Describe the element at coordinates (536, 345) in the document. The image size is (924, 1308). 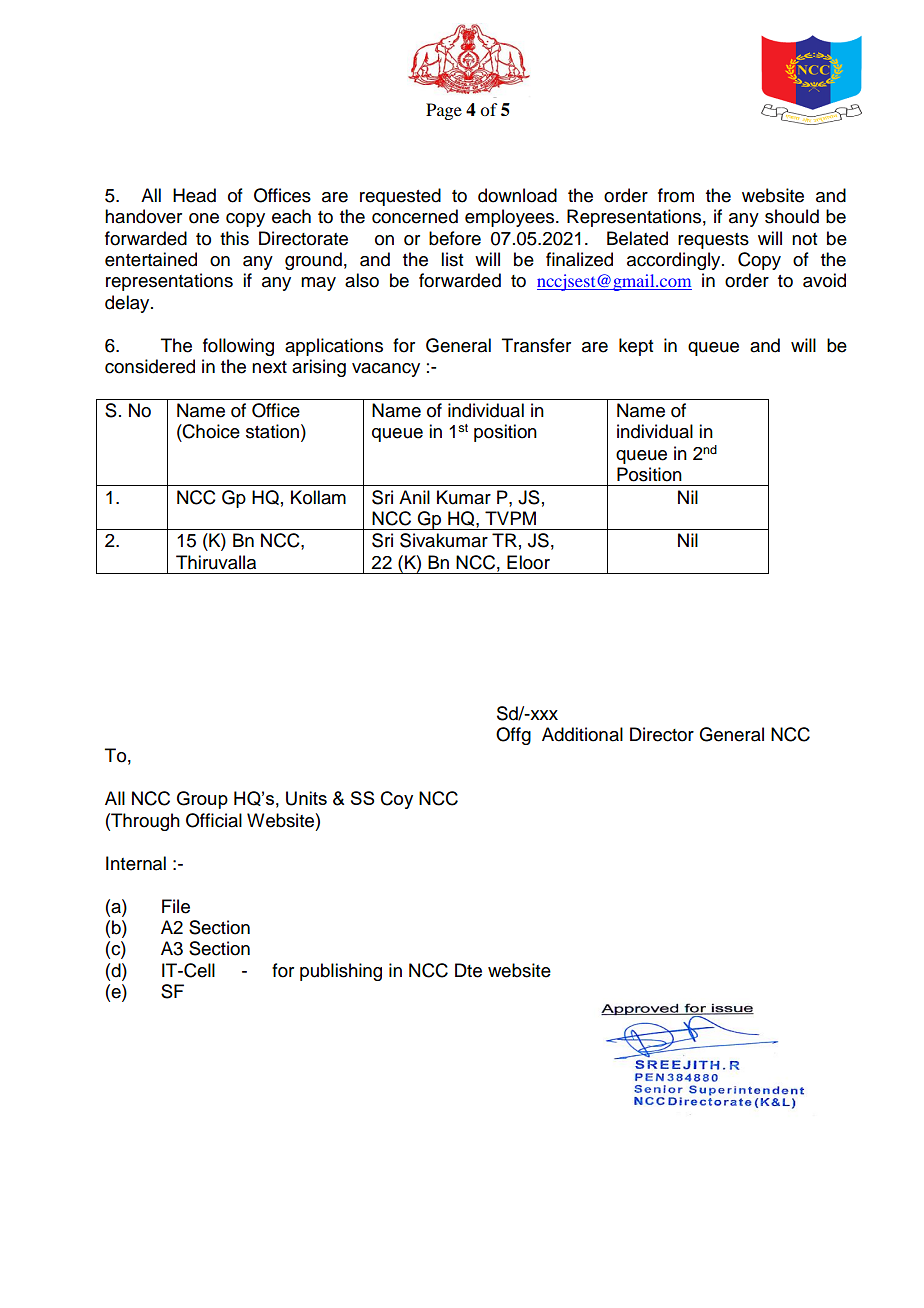
I see `Transfer` at that location.
